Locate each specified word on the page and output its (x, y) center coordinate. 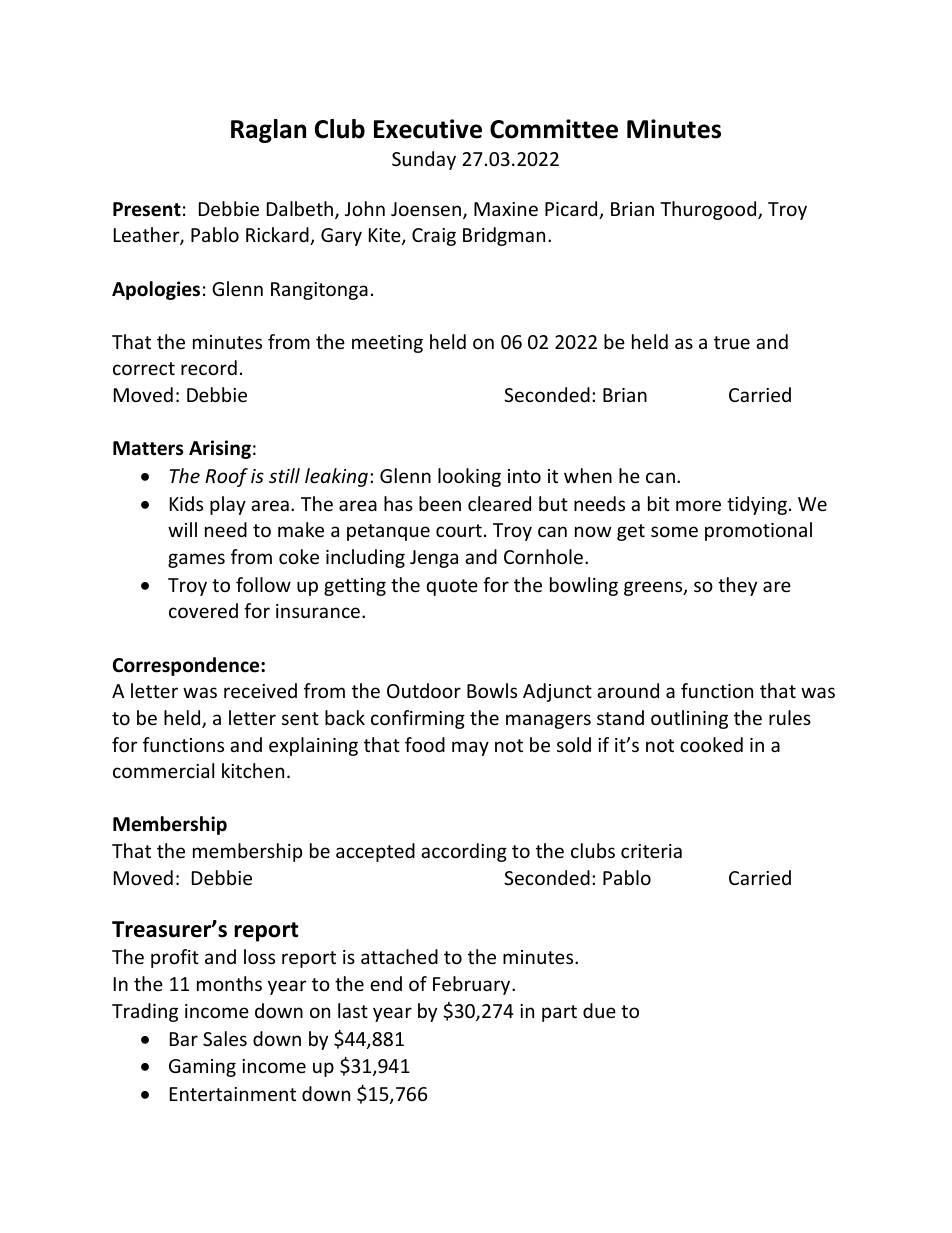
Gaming (202, 1068)
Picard (572, 210)
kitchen (253, 770)
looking (469, 477)
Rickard (278, 236)
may (470, 748)
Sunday (424, 160)
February (473, 985)
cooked (711, 744)
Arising (220, 449)
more (698, 505)
